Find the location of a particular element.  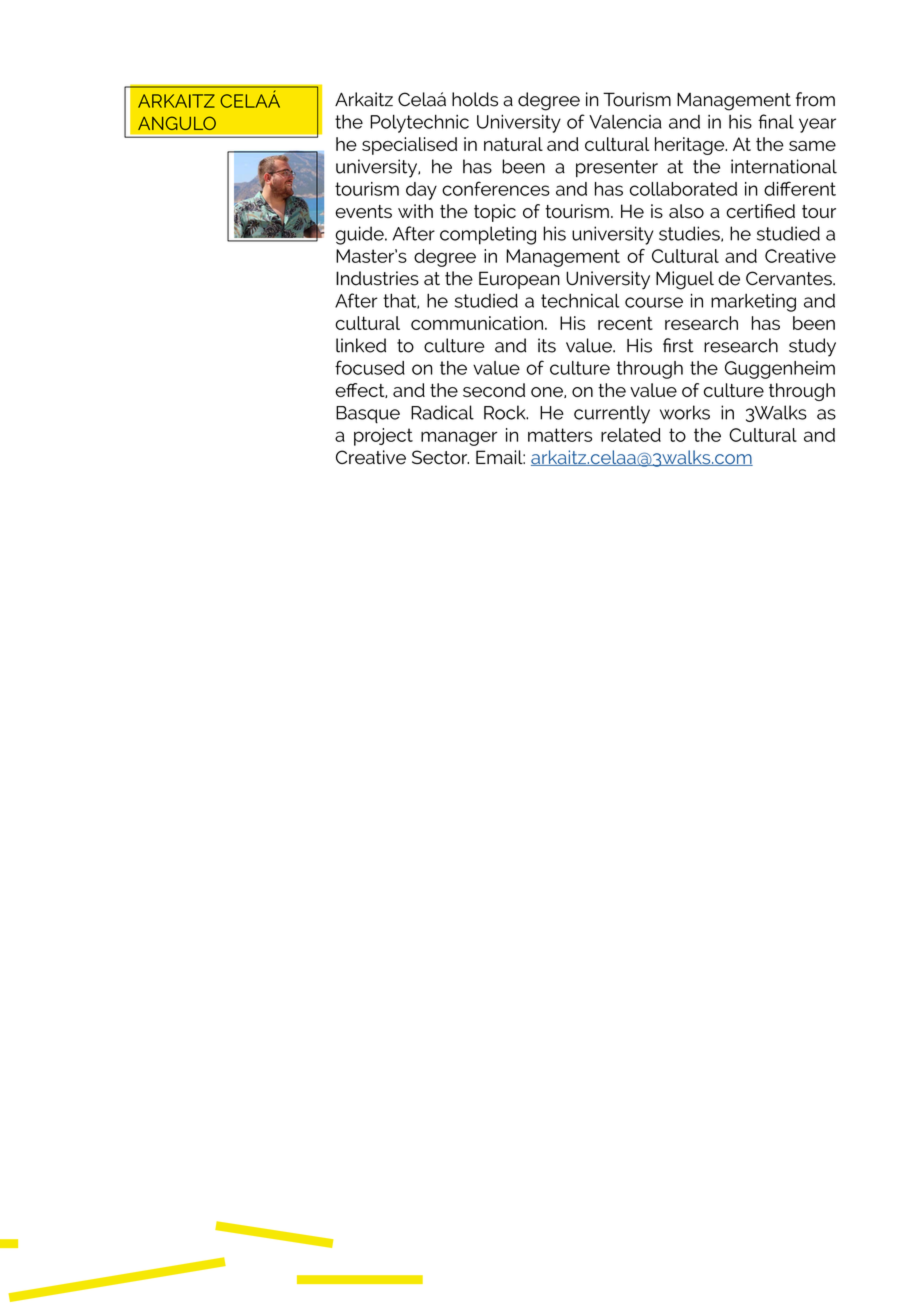

international is located at coordinates (784, 166).
